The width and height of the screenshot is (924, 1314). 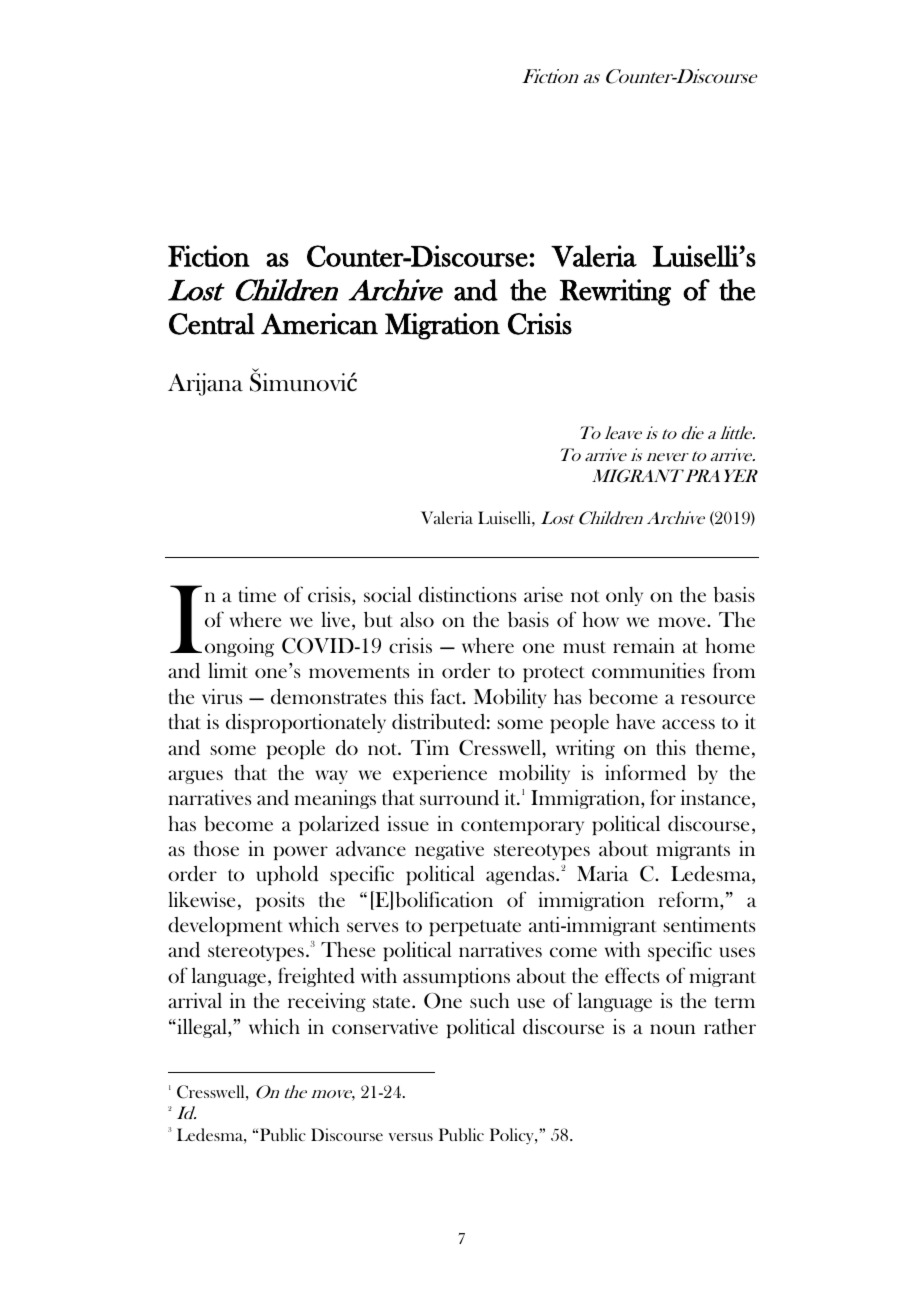 What do you see at coordinates (459, 798) in the screenshot?
I see `surround` at bounding box center [459, 798].
